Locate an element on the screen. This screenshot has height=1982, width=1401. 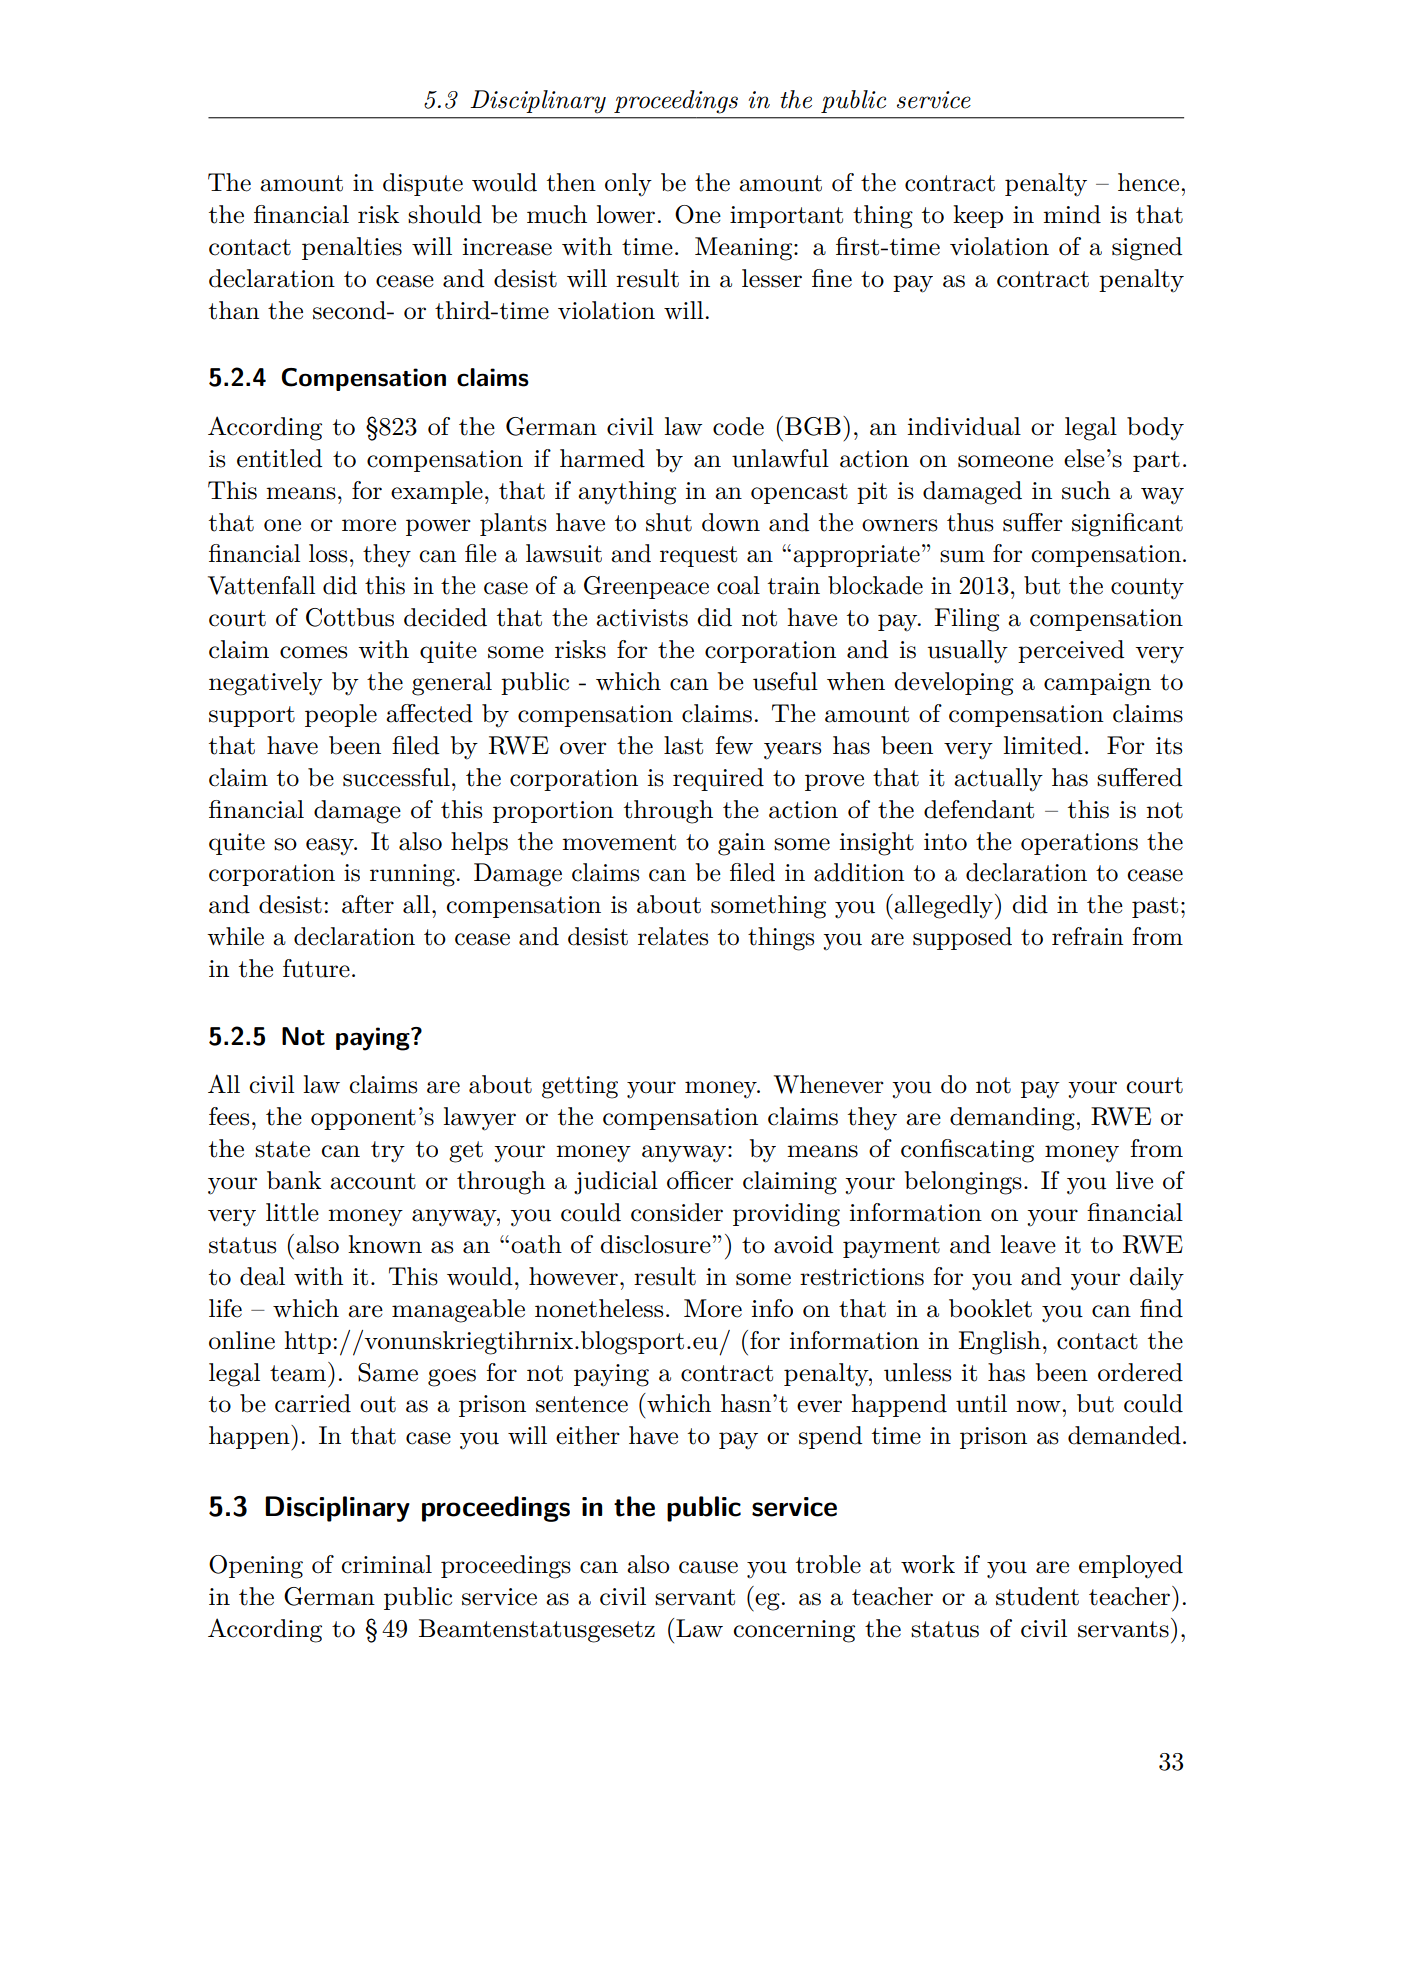
after is located at coordinates (368, 904).
